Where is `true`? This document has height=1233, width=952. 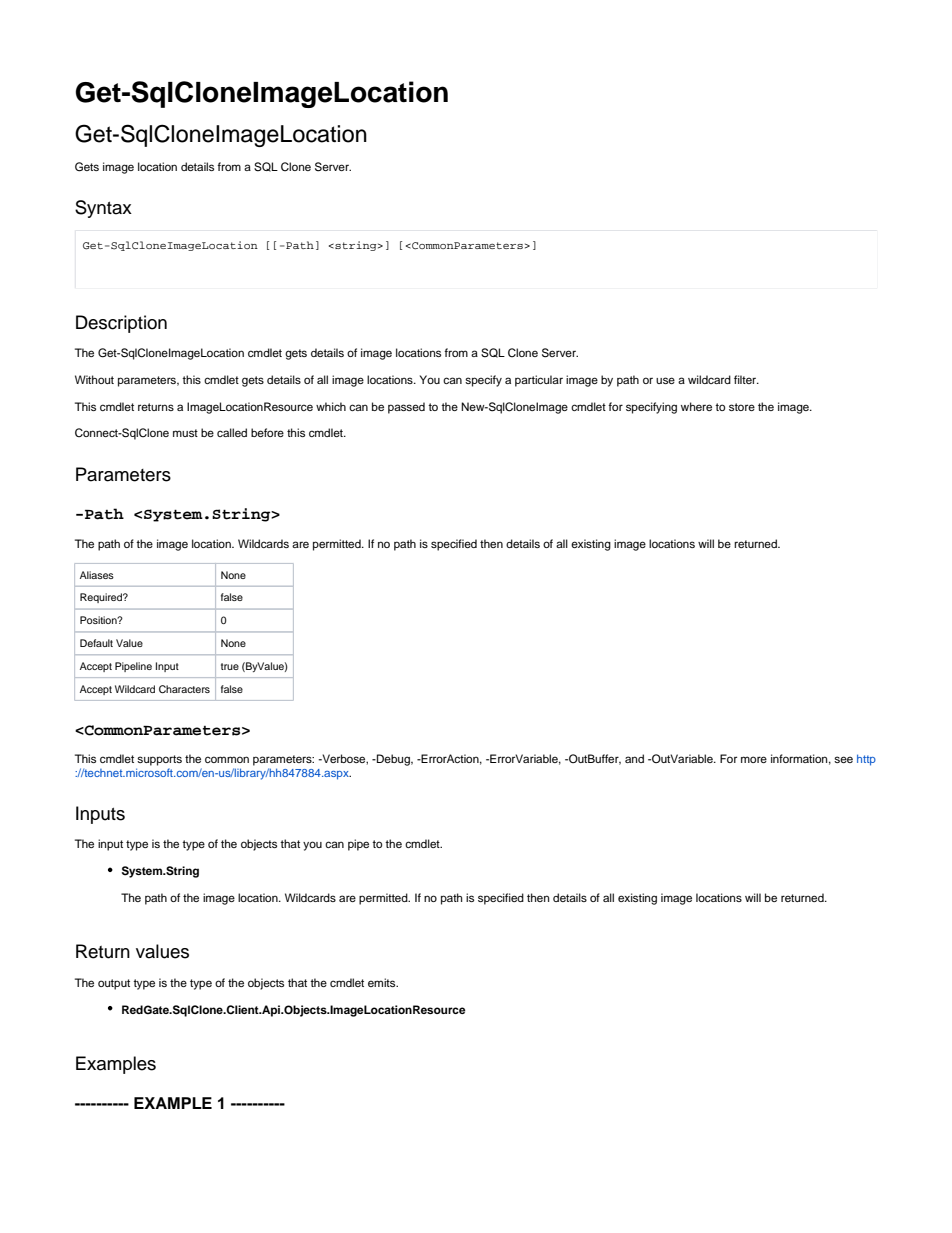 true is located at coordinates (230, 666).
